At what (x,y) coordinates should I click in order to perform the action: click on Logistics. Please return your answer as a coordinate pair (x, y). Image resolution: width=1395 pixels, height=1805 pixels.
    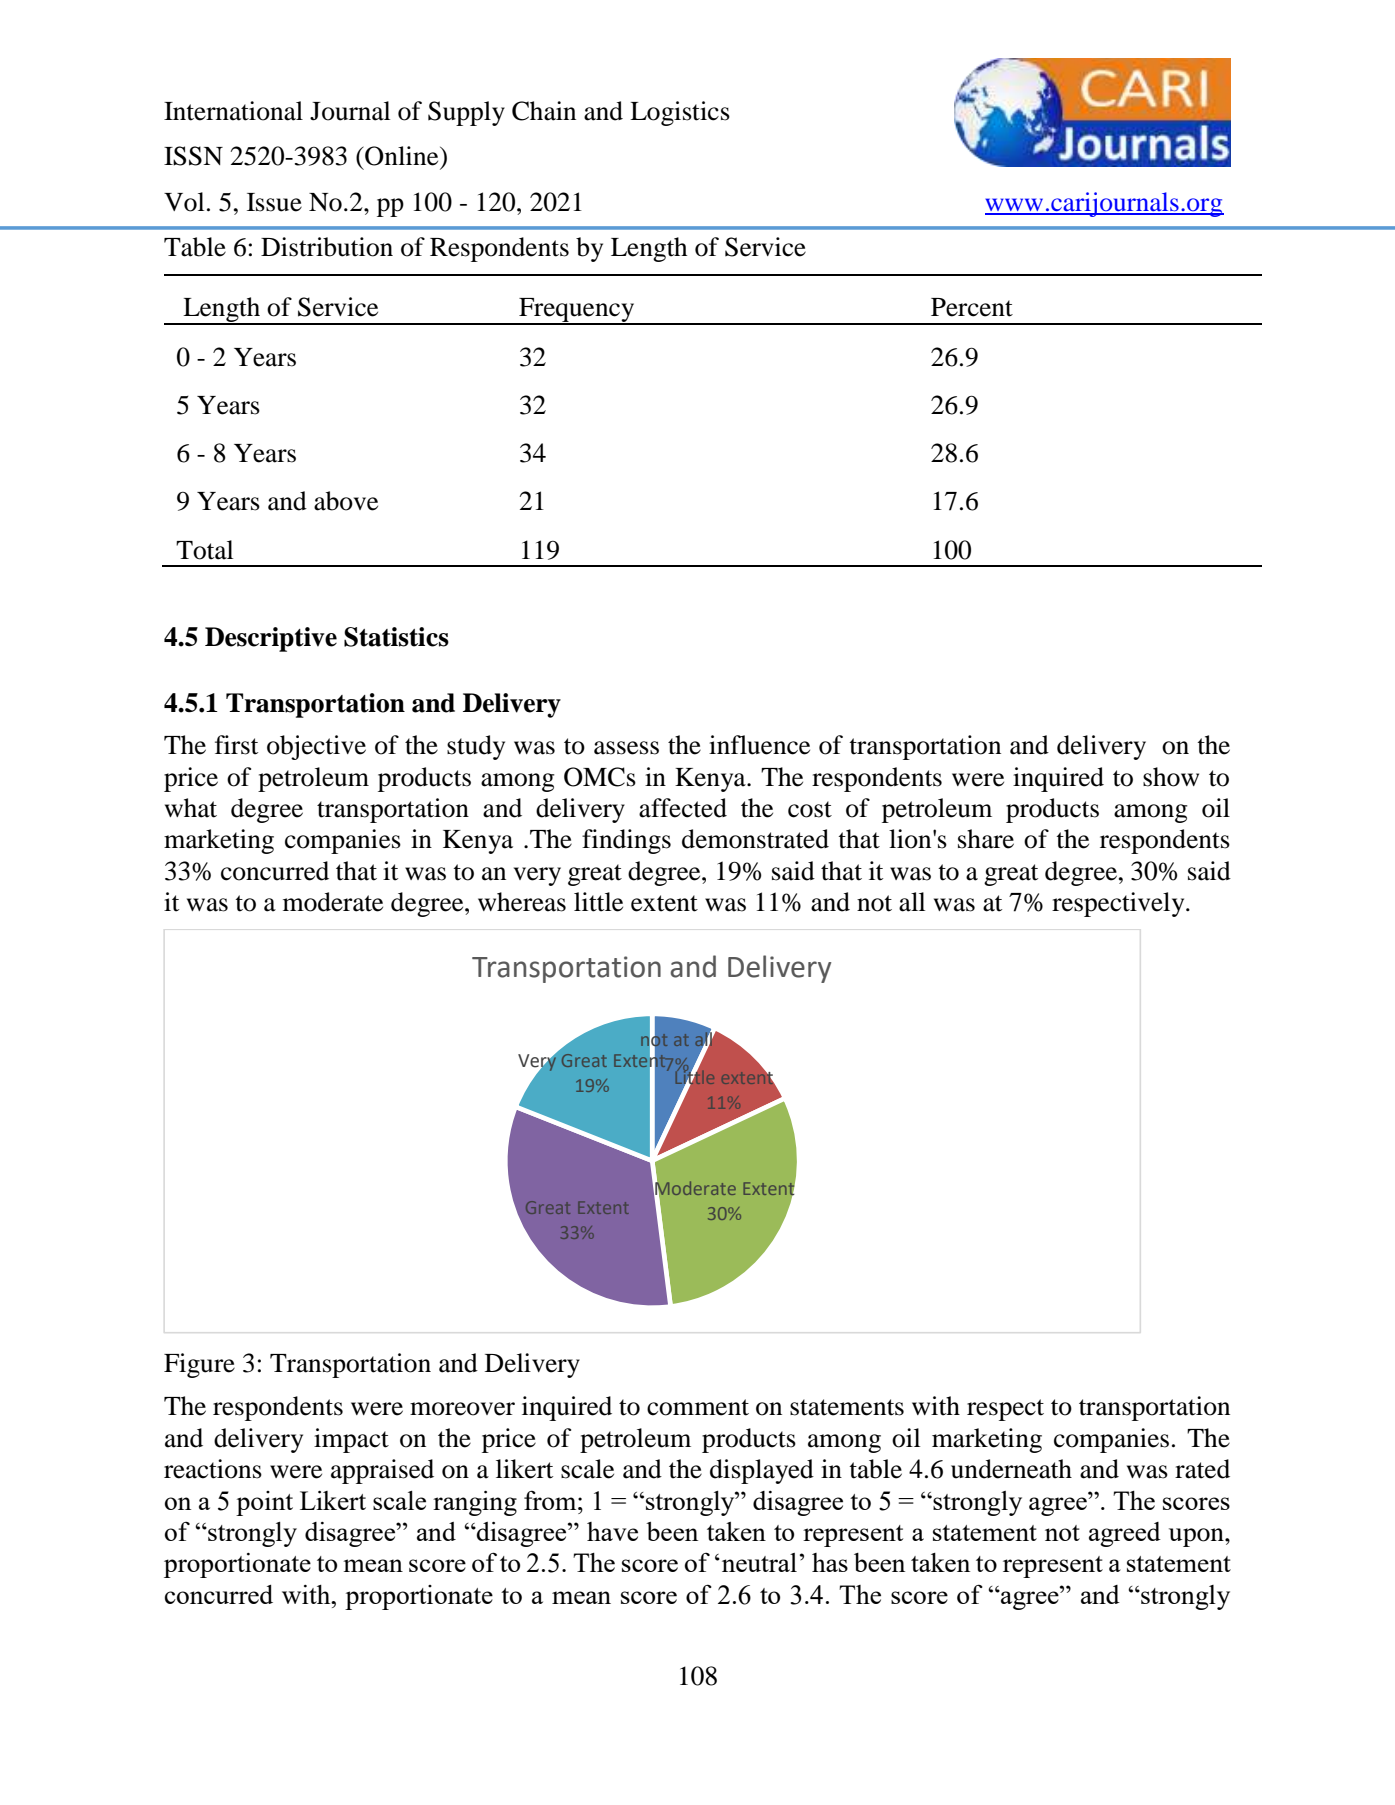
    Looking at the image, I should click on (680, 113).
